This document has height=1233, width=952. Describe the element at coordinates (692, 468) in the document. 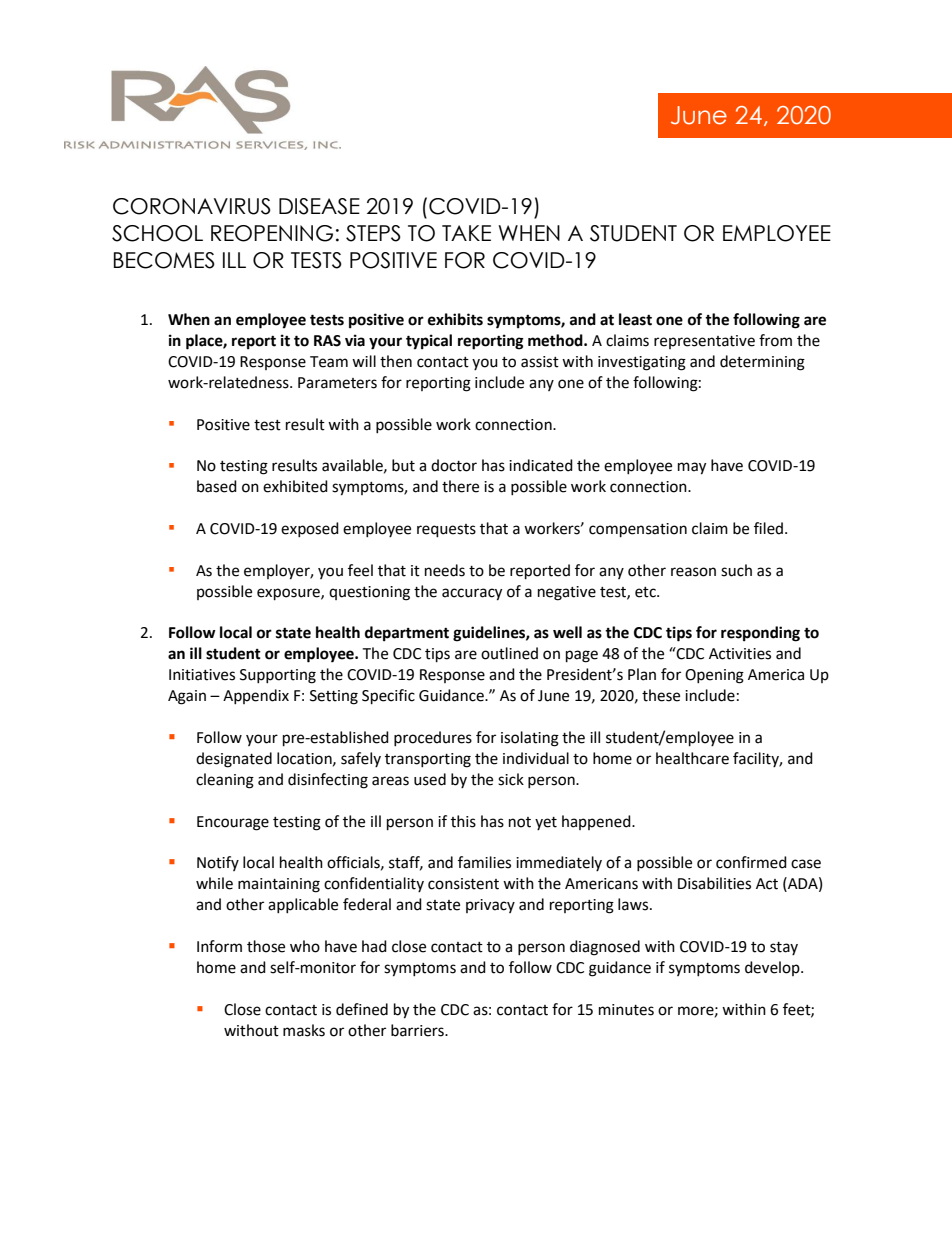

I see `may` at that location.
